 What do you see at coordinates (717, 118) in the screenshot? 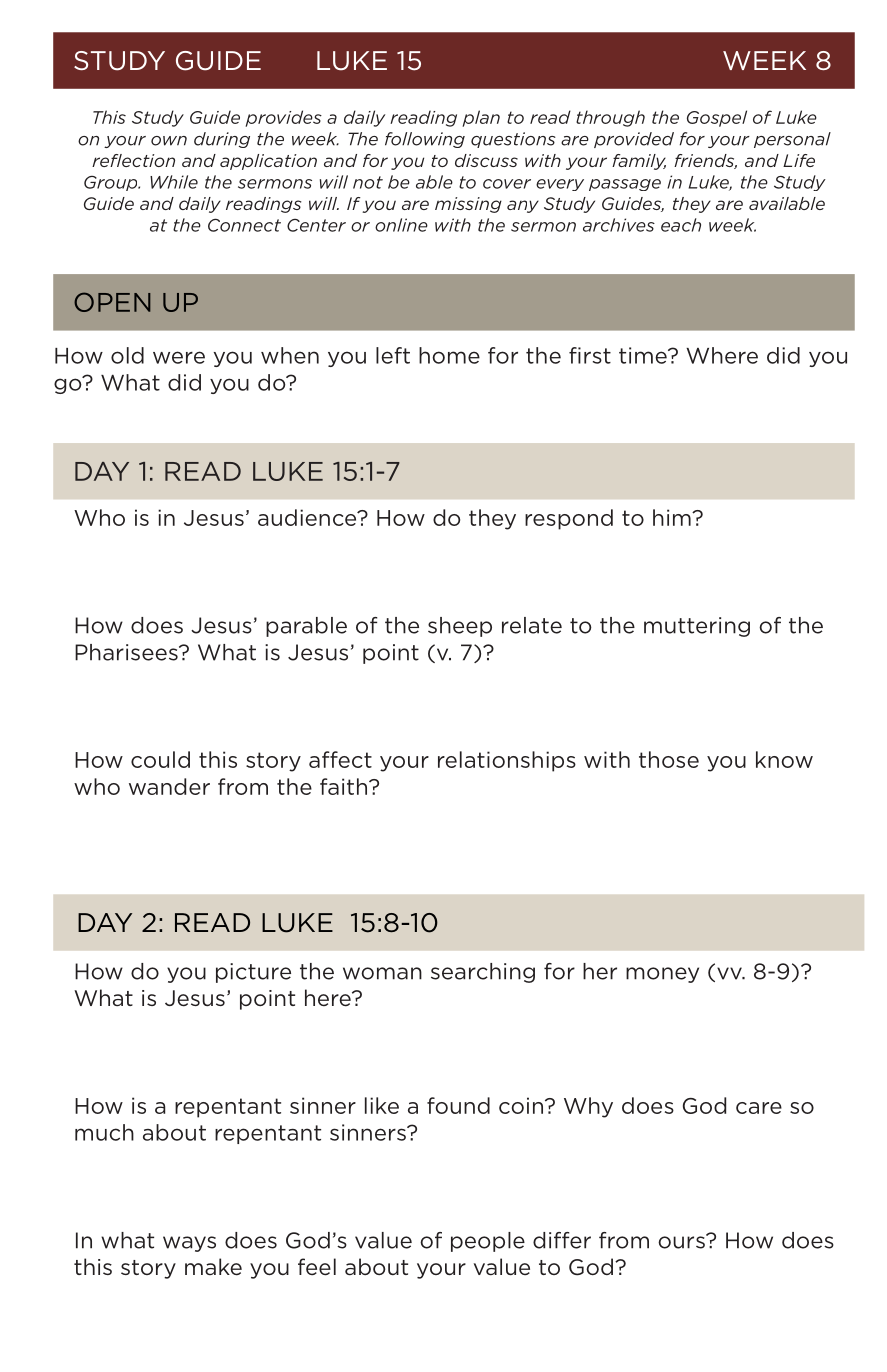
I see `Gospel` at bounding box center [717, 118].
